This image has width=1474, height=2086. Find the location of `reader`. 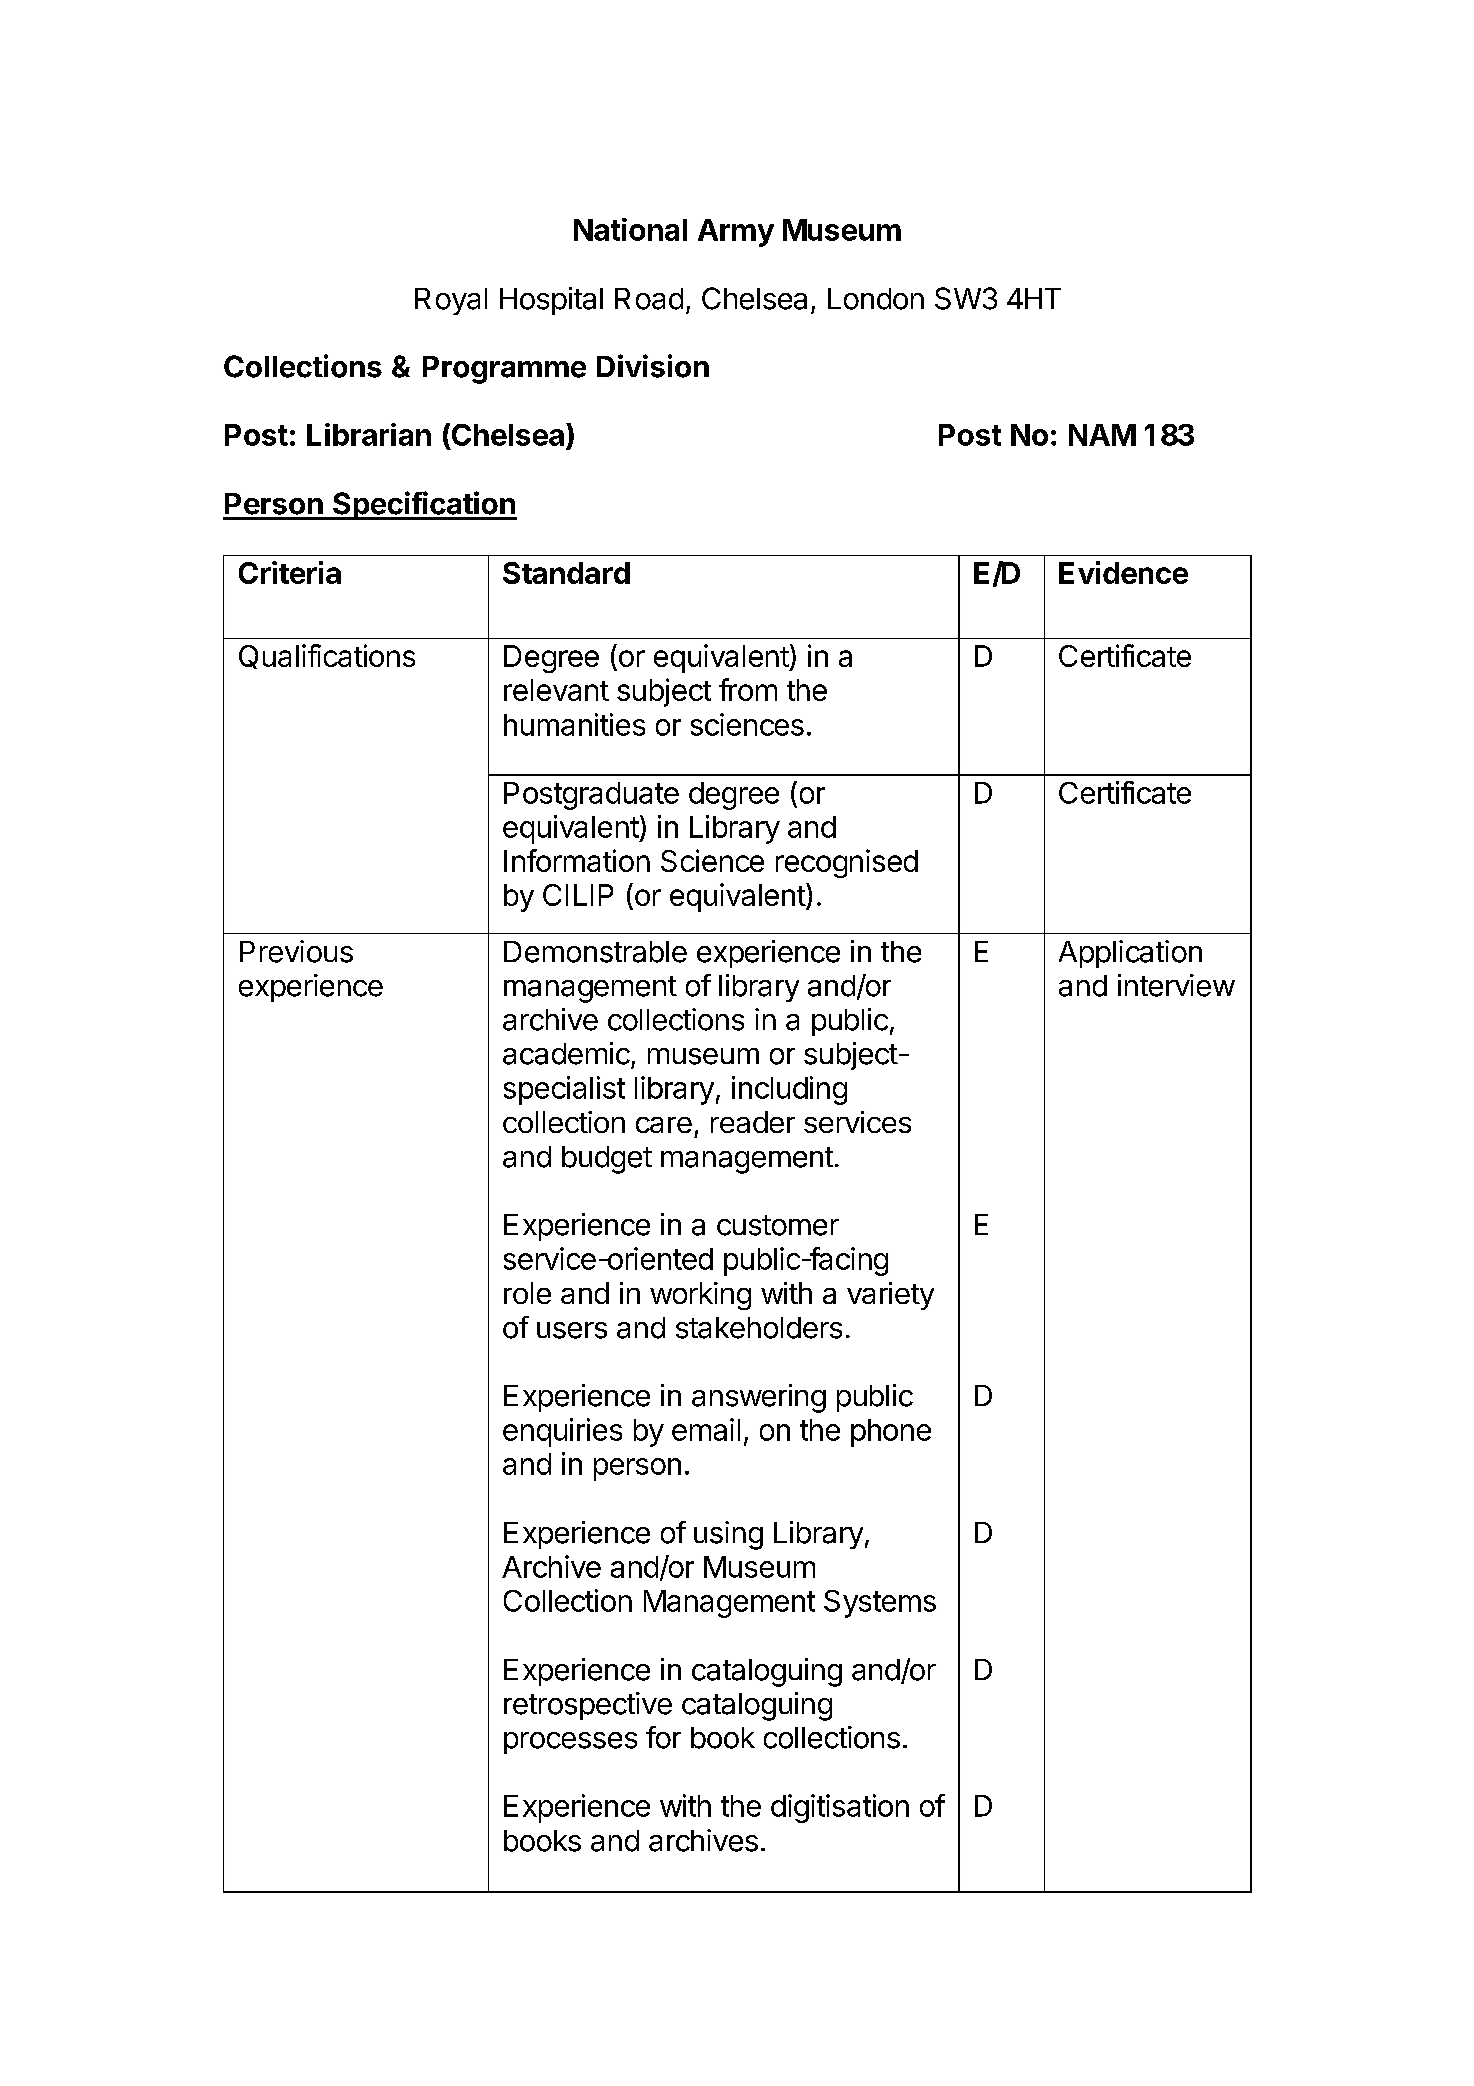

reader is located at coordinates (753, 1122).
